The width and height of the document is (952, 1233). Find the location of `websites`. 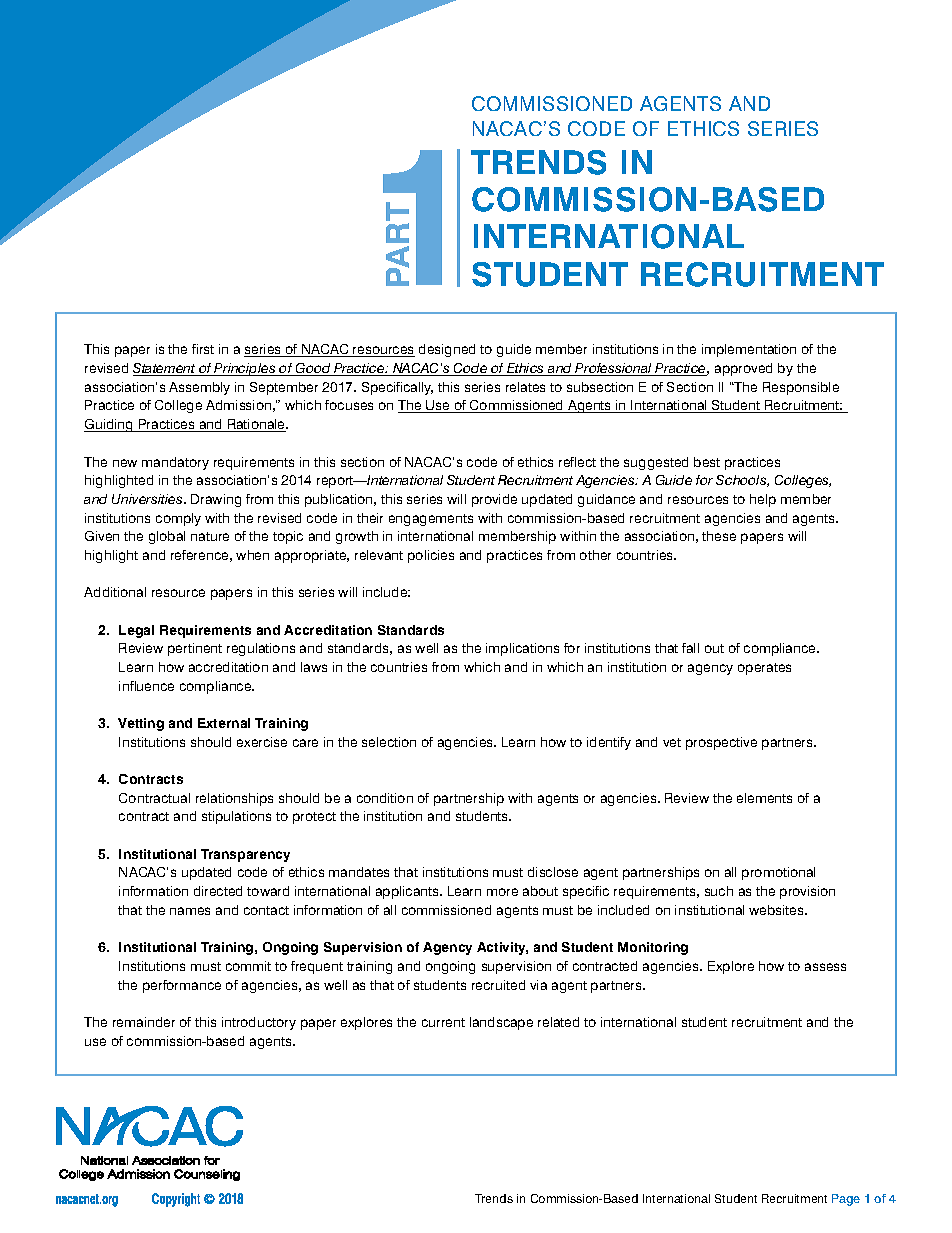

websites is located at coordinates (777, 910).
